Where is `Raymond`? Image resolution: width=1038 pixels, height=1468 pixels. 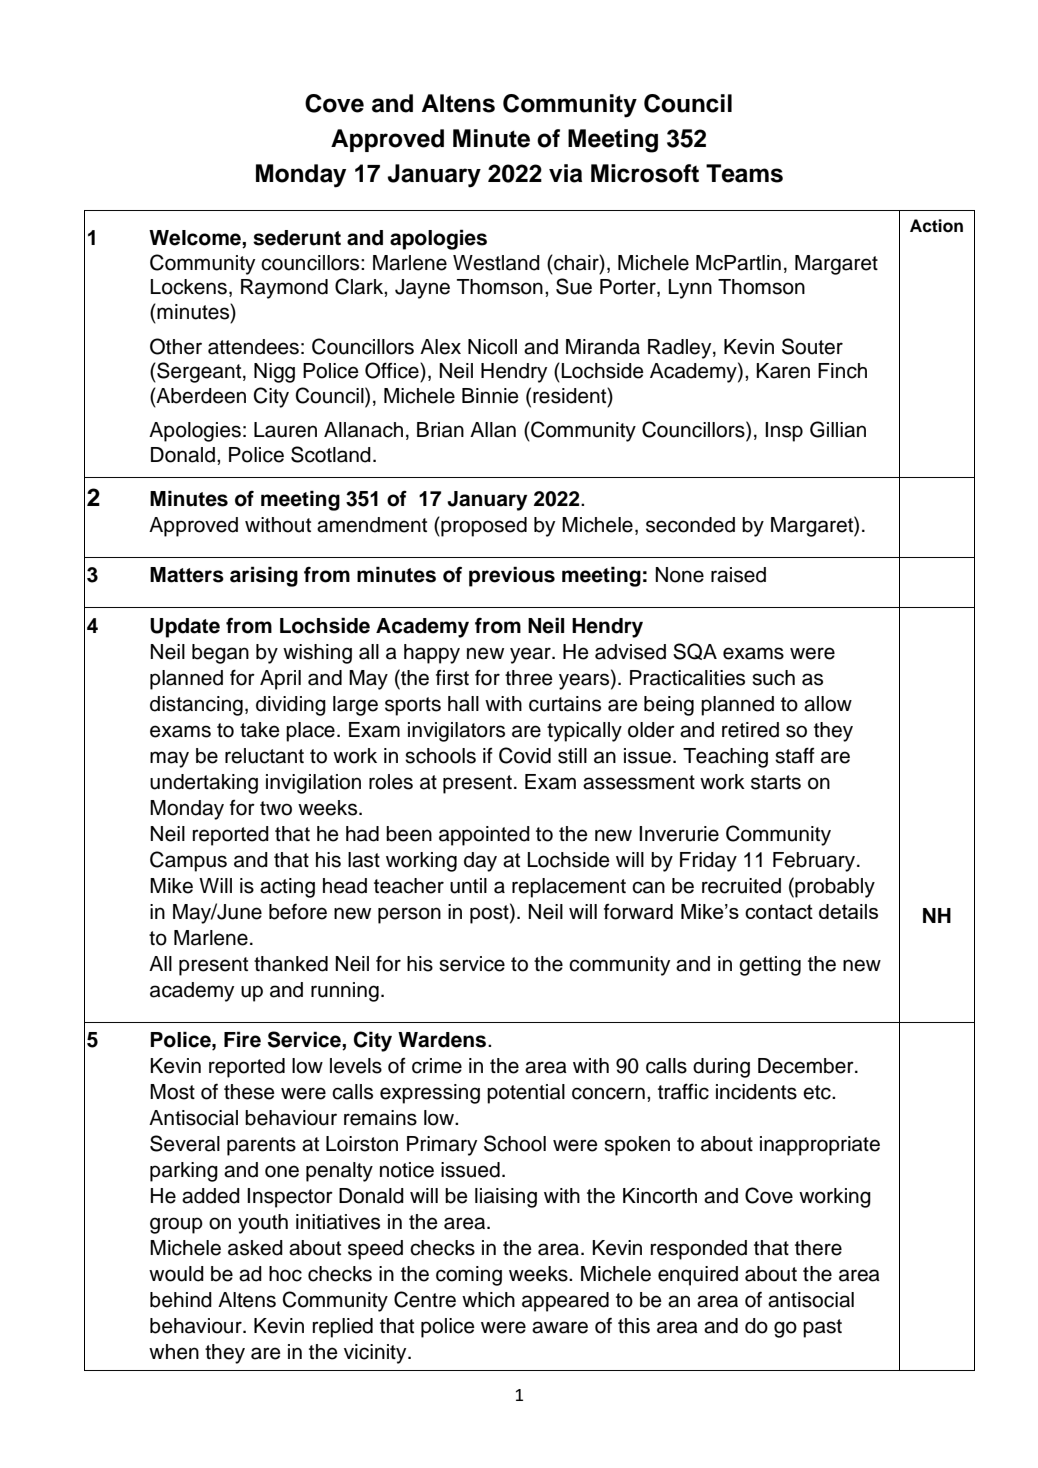 Raymond is located at coordinates (284, 289).
